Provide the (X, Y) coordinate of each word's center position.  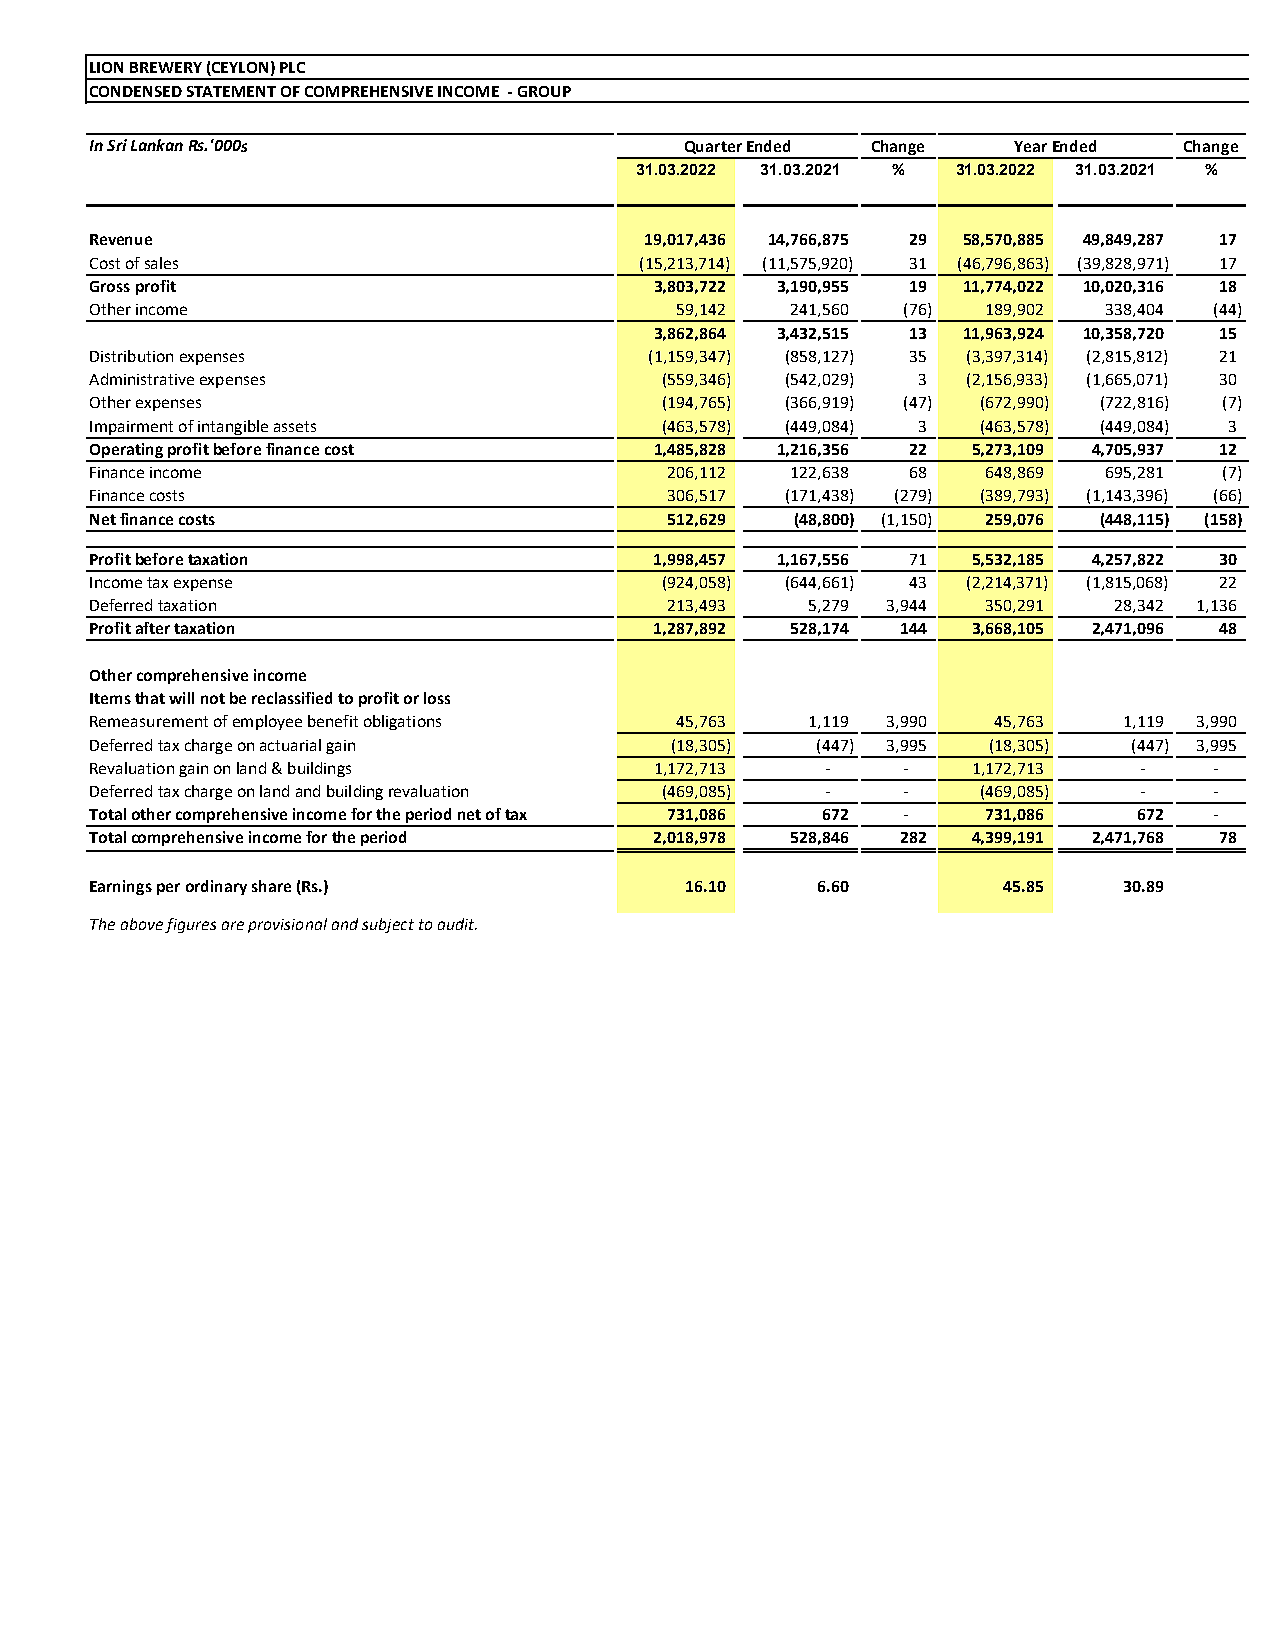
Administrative (141, 379)
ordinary (216, 887)
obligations (402, 722)
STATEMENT (231, 91)
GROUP (544, 91)
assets (295, 426)
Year (1030, 146)
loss (437, 698)
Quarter (713, 147)
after (153, 628)
